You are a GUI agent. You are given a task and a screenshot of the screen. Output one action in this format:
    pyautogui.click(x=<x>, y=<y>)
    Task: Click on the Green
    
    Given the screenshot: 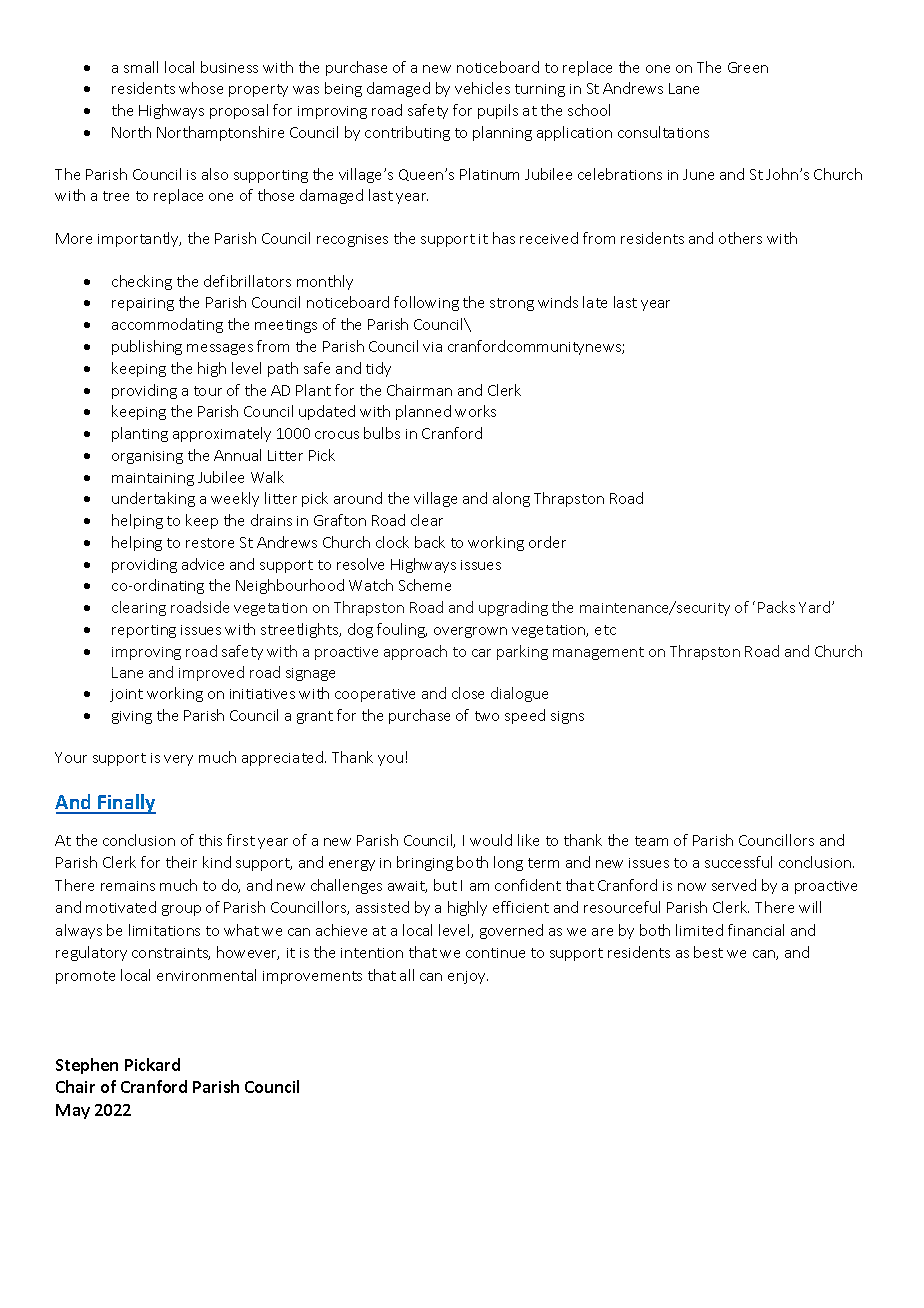 What is the action you would take?
    pyautogui.click(x=748, y=67)
